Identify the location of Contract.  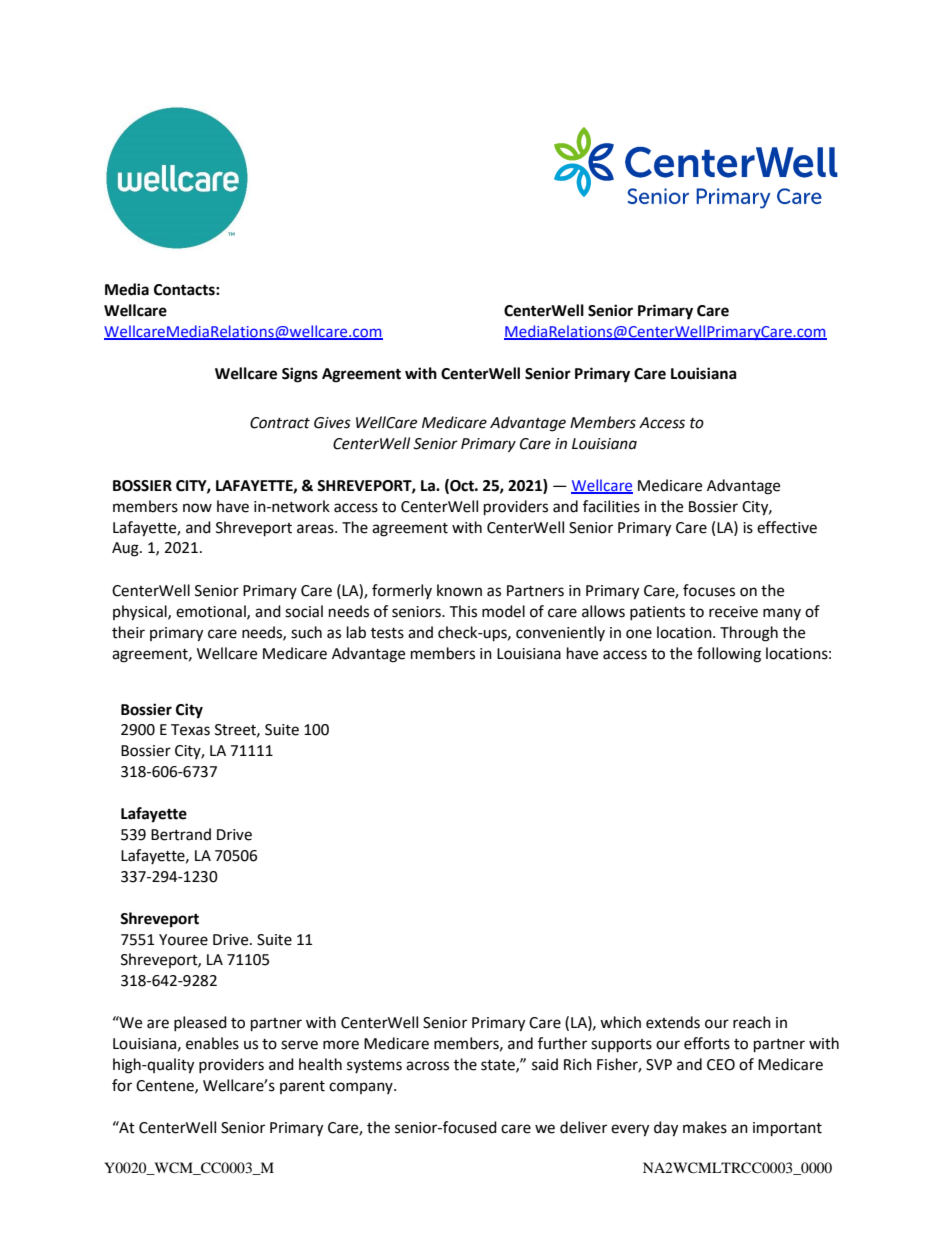
(280, 423).
